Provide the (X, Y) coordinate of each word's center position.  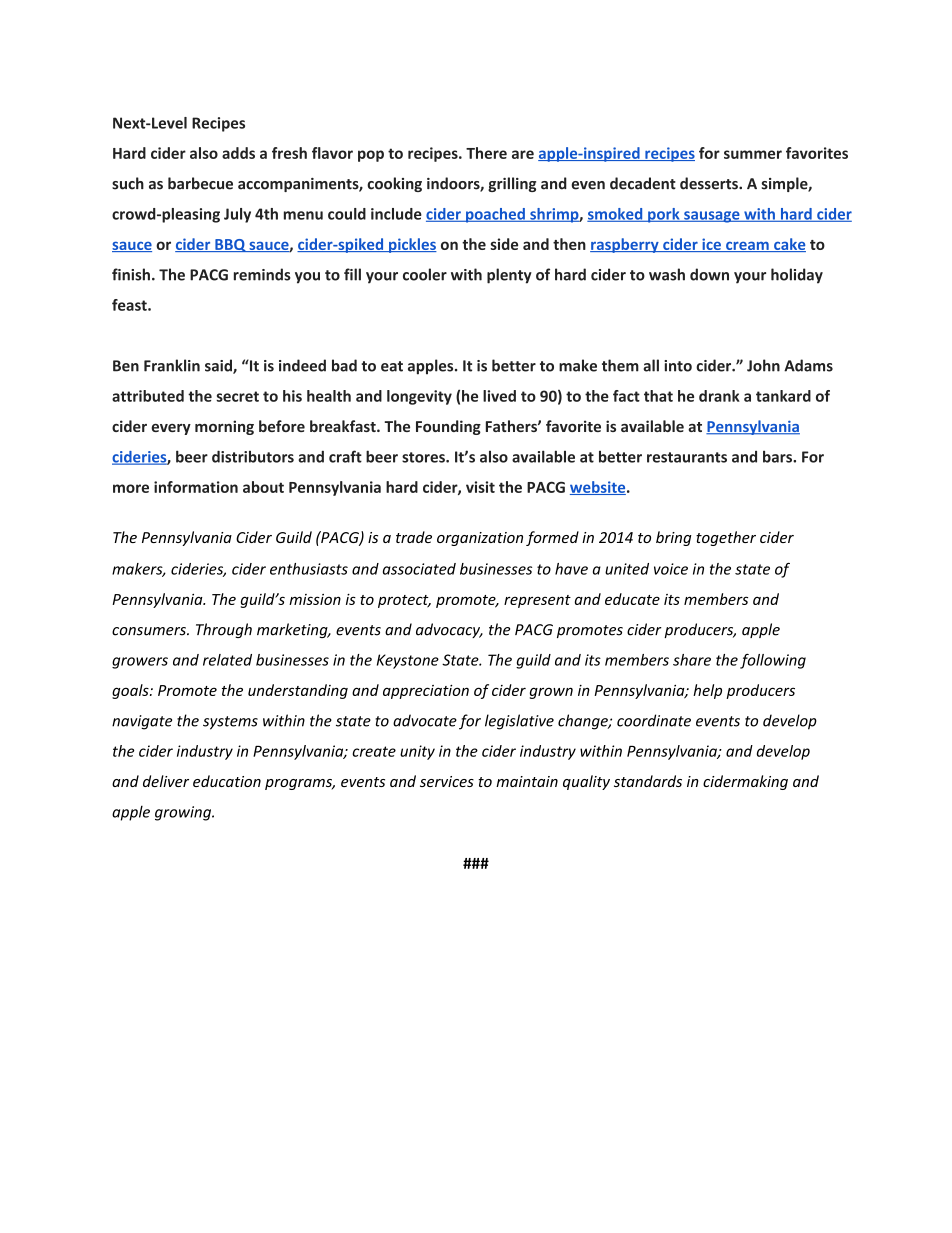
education (227, 781)
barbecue (200, 183)
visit (480, 487)
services (447, 781)
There (486, 153)
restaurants (687, 457)
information (196, 487)
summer (753, 154)
